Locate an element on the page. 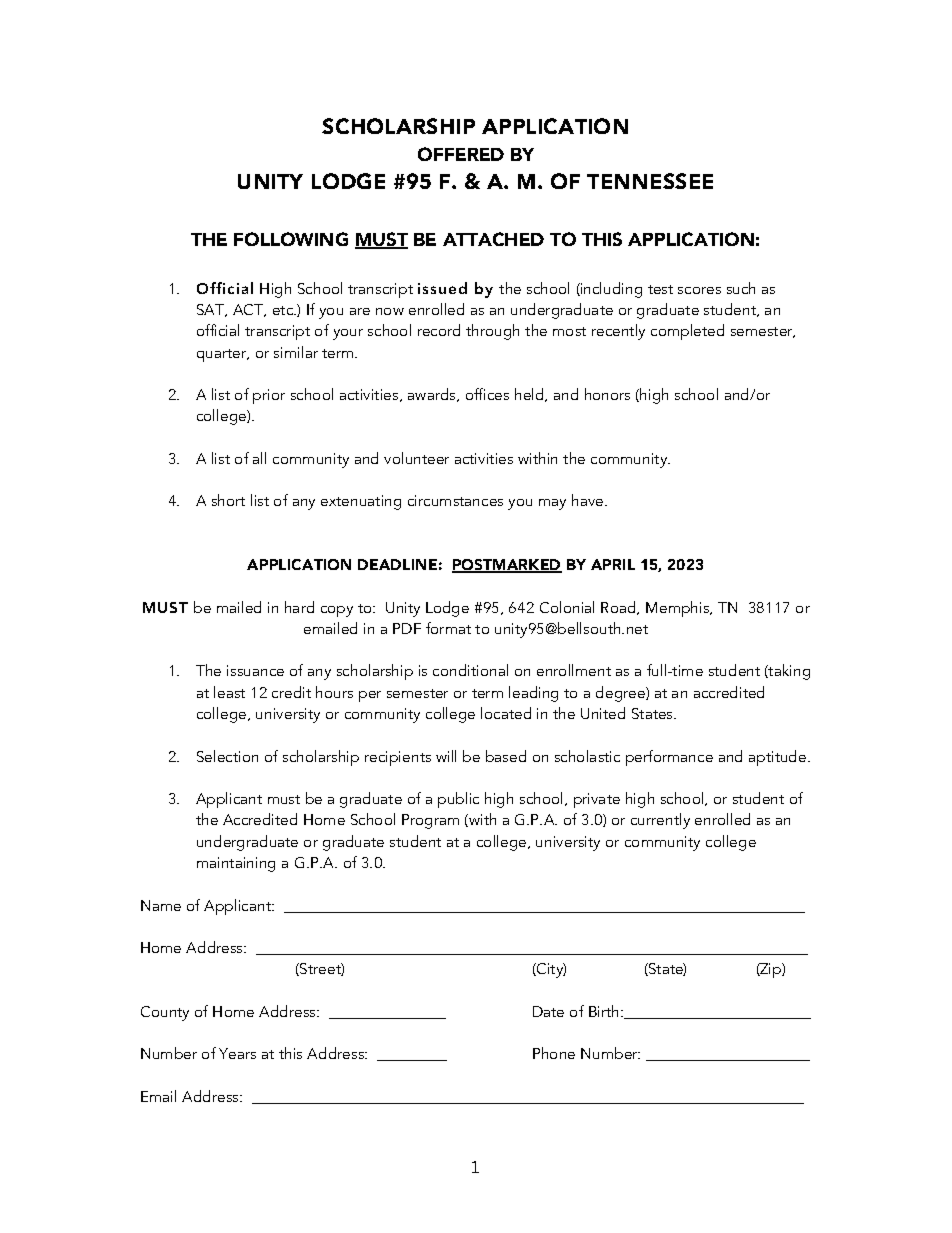  Years is located at coordinates (237, 1053).
